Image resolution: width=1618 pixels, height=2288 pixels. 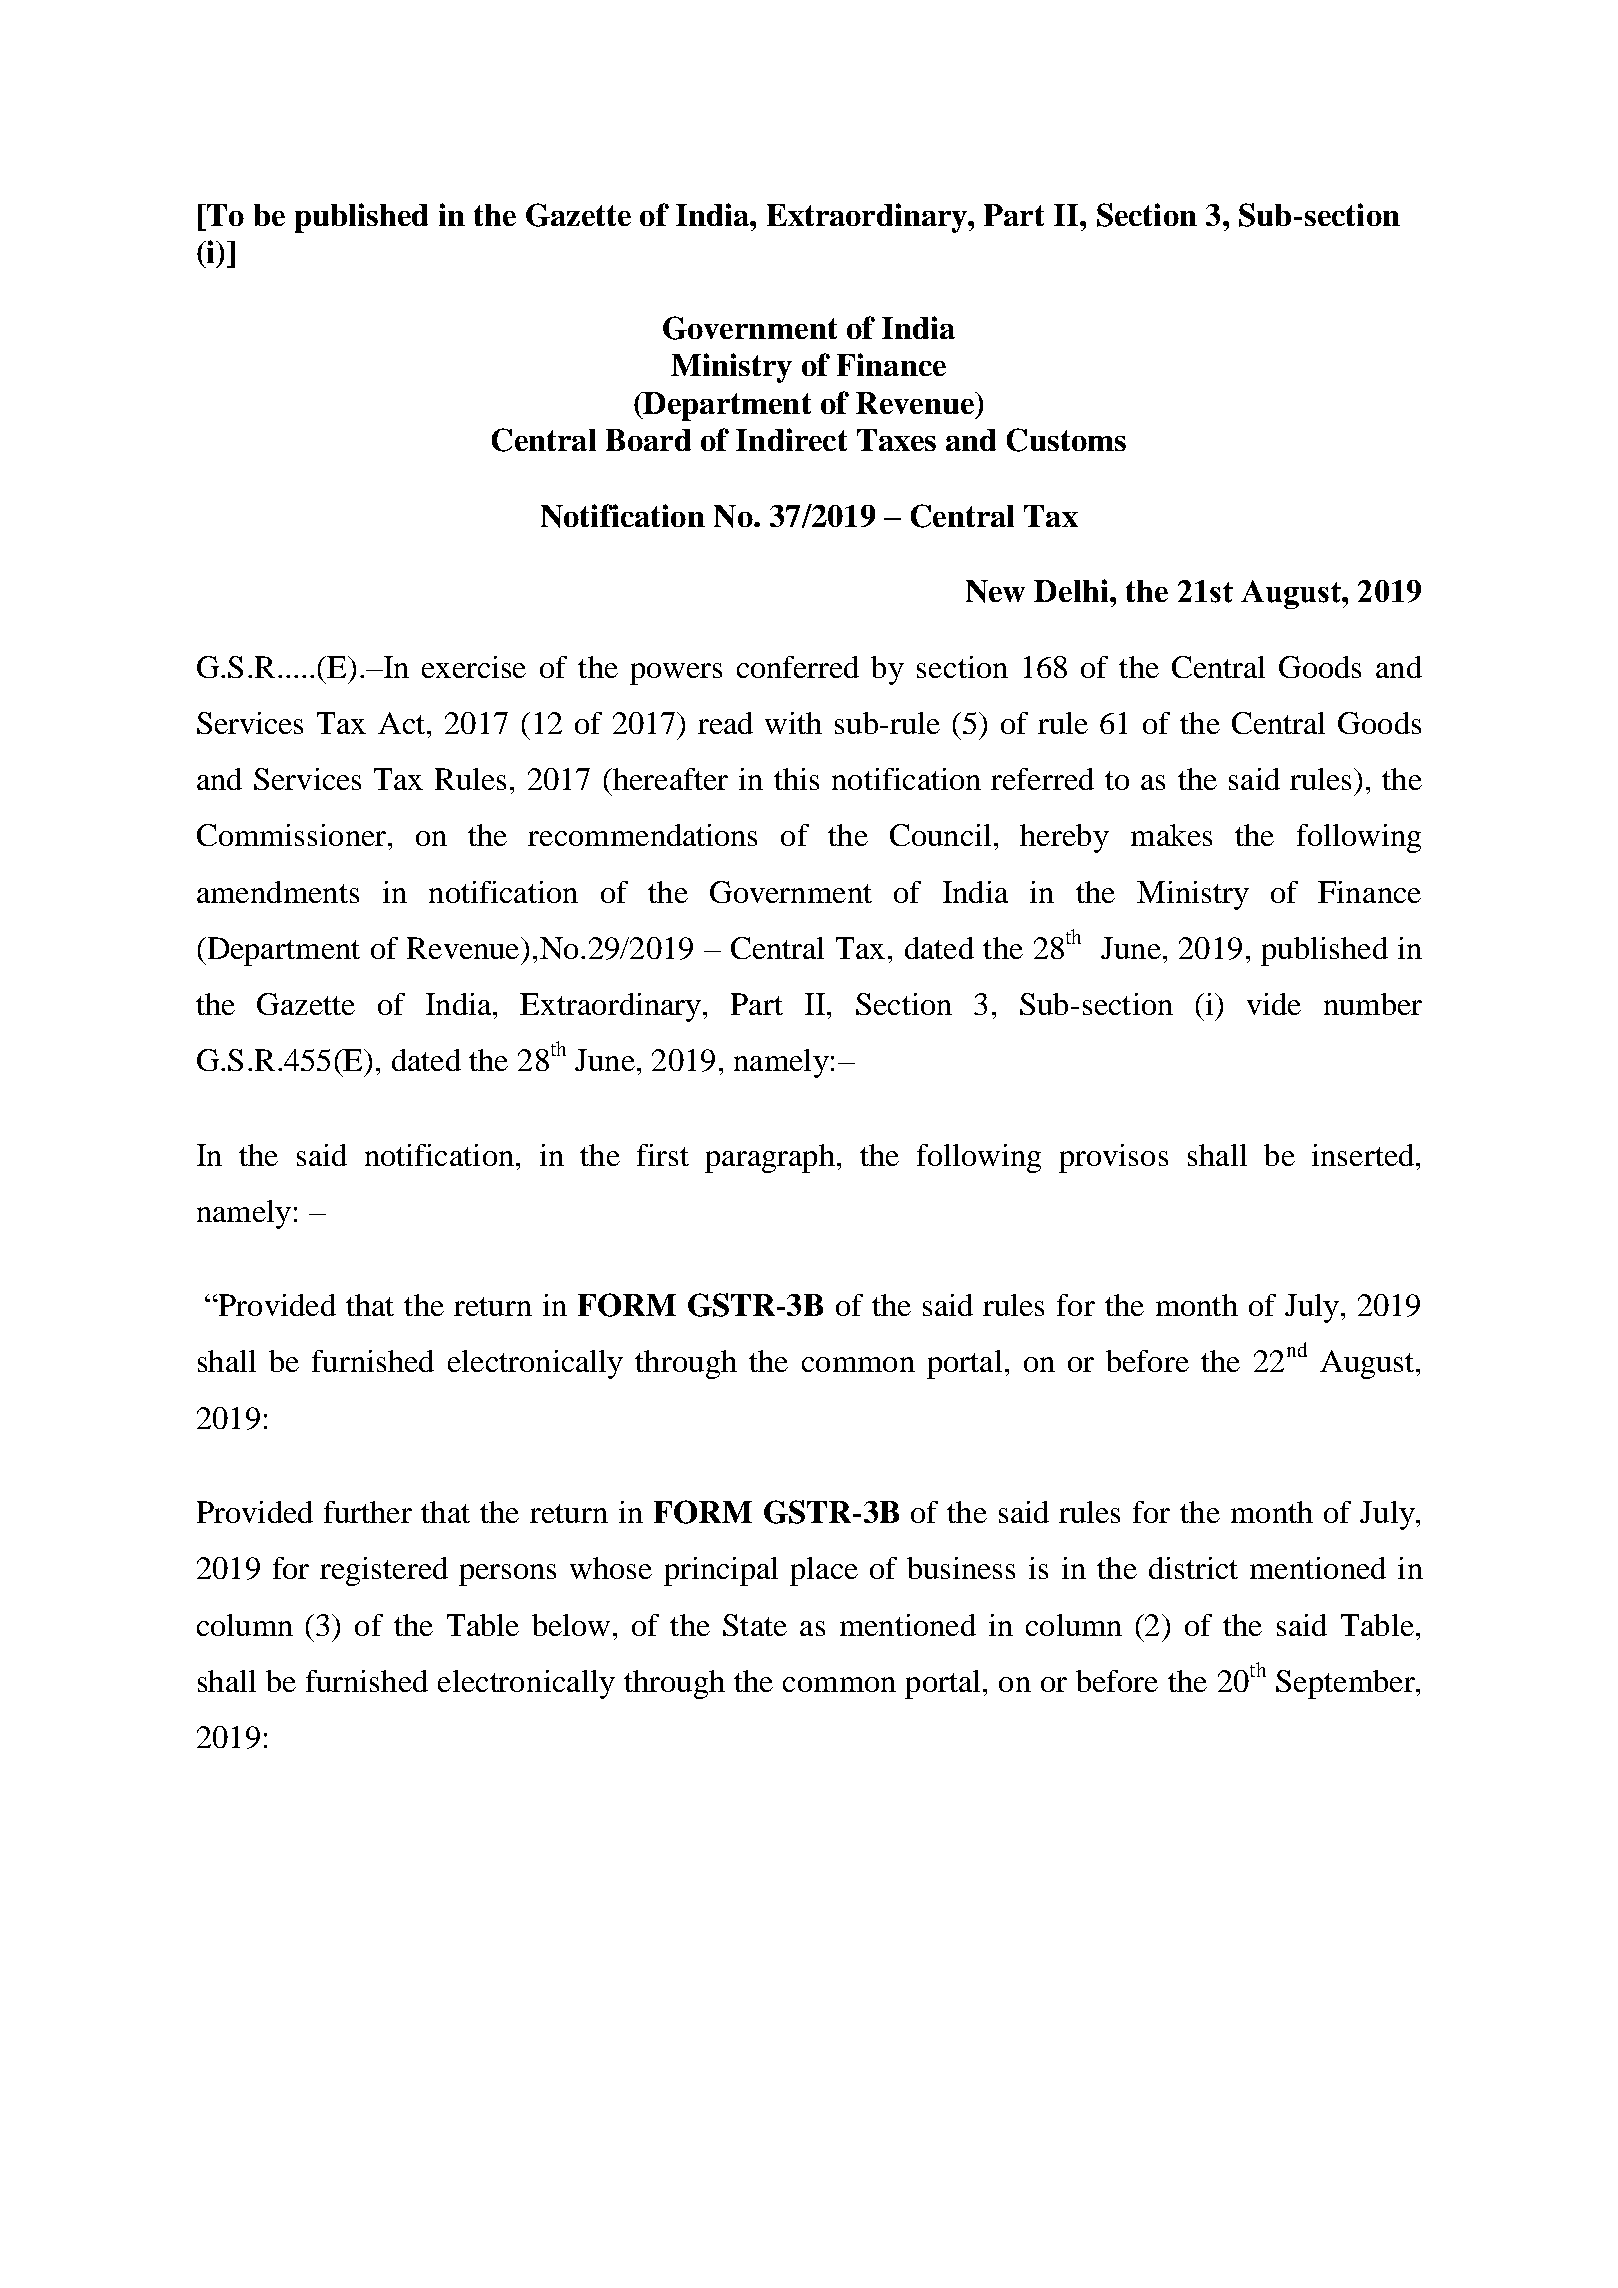 What do you see at coordinates (293, 835) in the image?
I see `Commissioner` at bounding box center [293, 835].
